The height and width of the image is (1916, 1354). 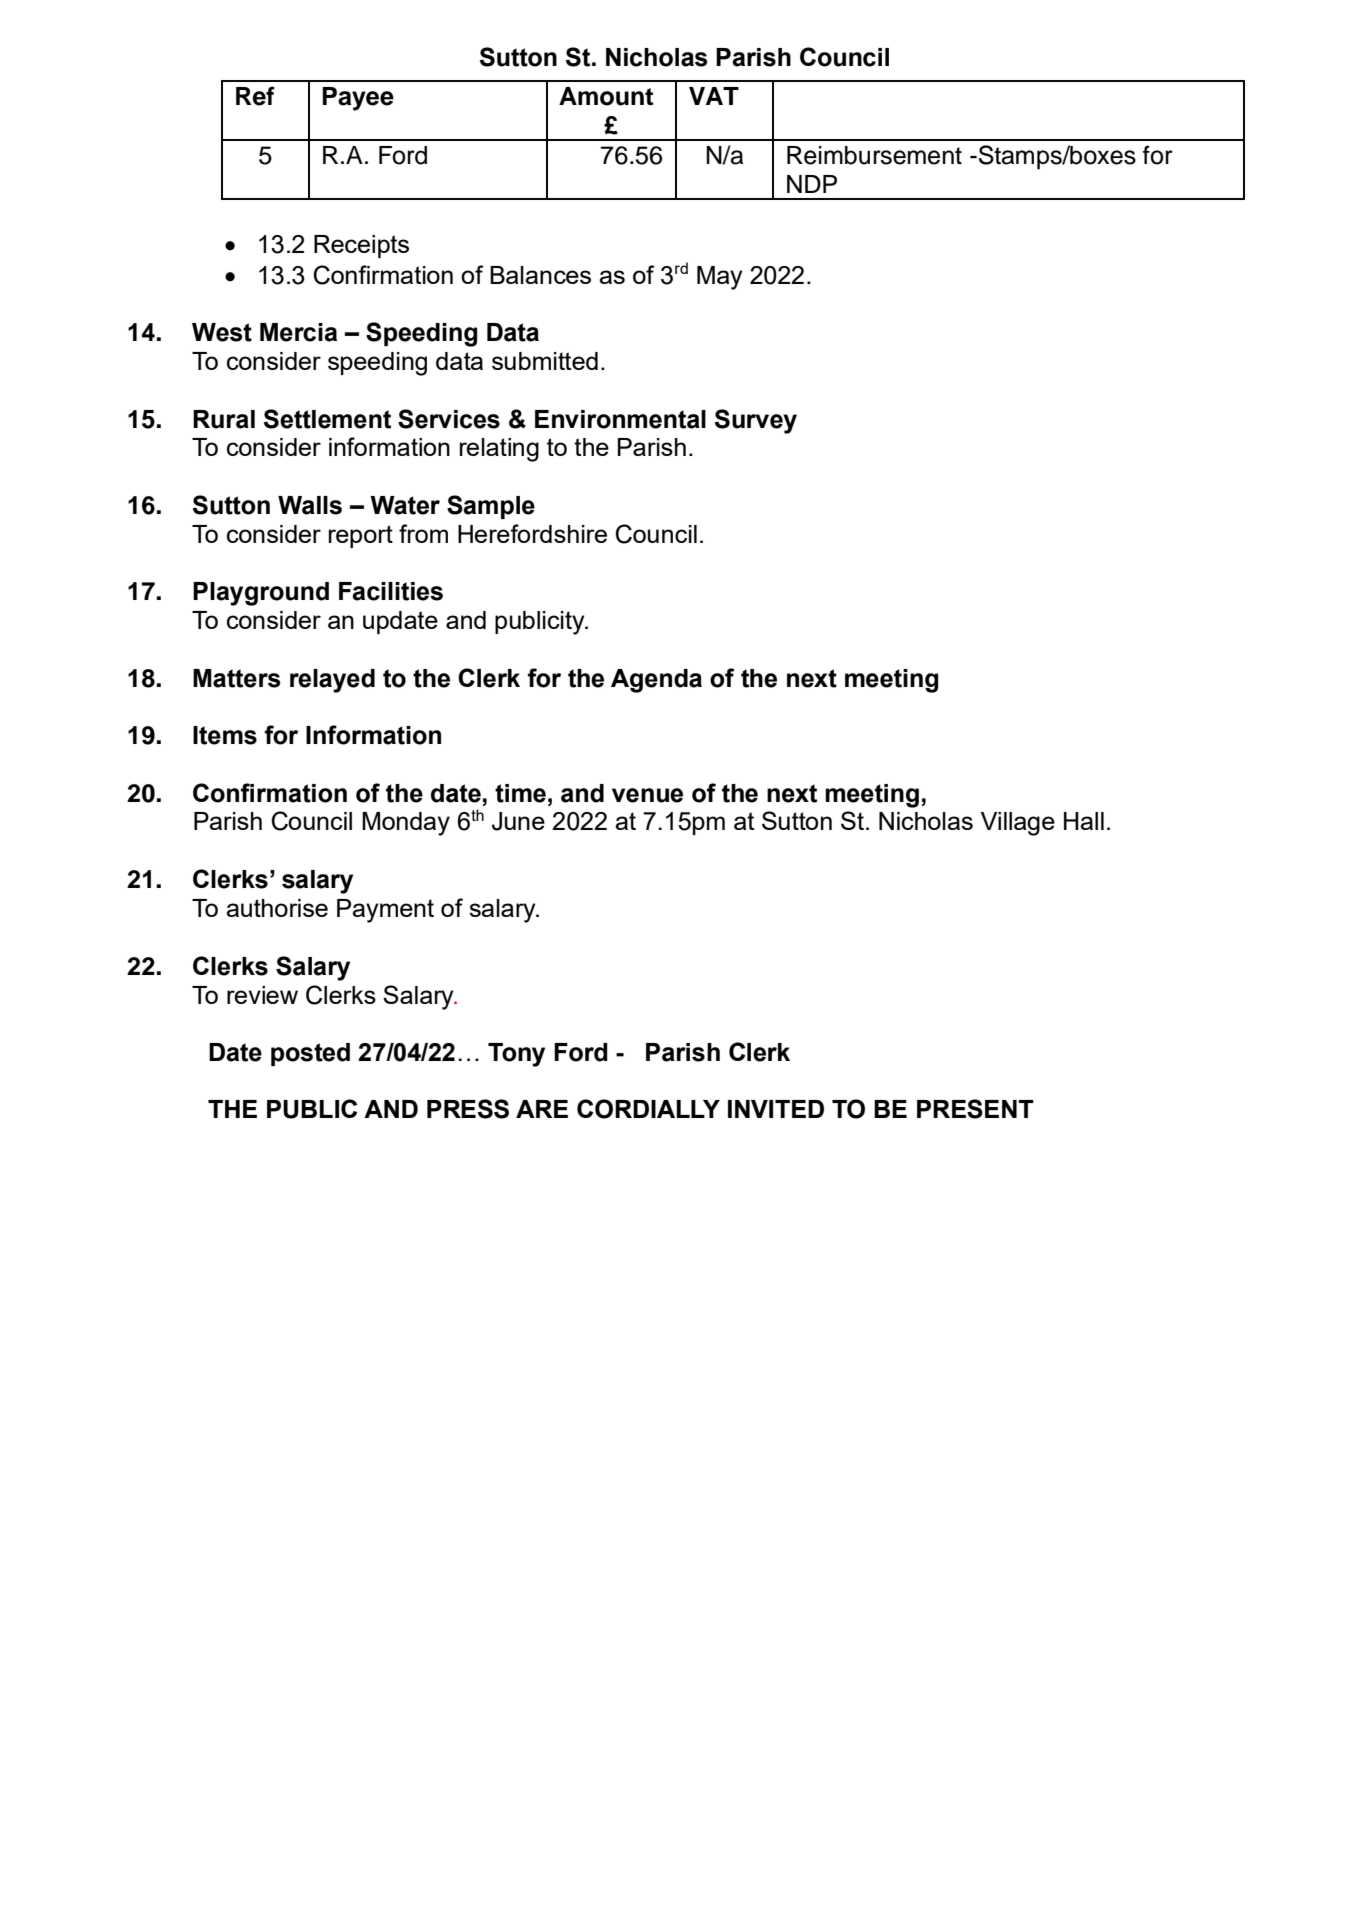 What do you see at coordinates (756, 421) in the image?
I see `Survey` at bounding box center [756, 421].
